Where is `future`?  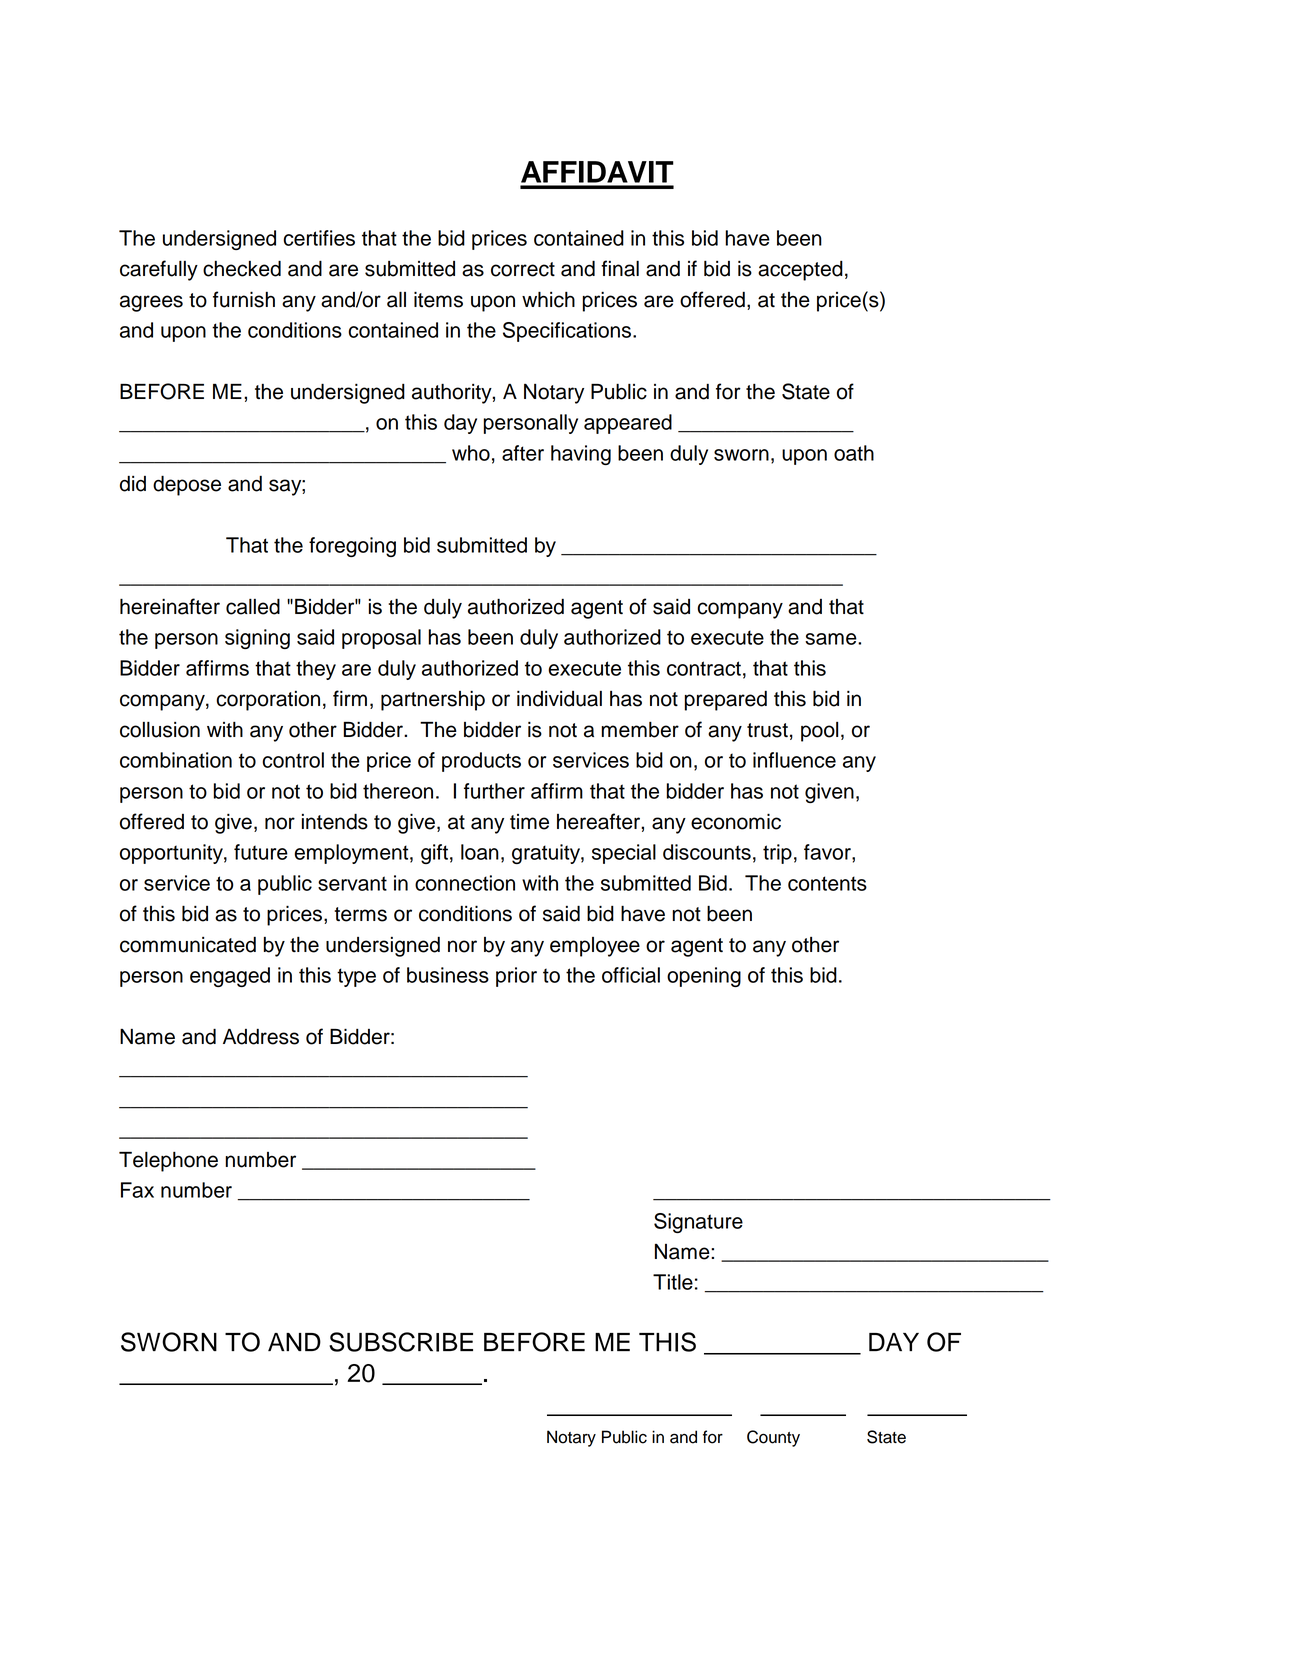 future is located at coordinates (261, 852).
